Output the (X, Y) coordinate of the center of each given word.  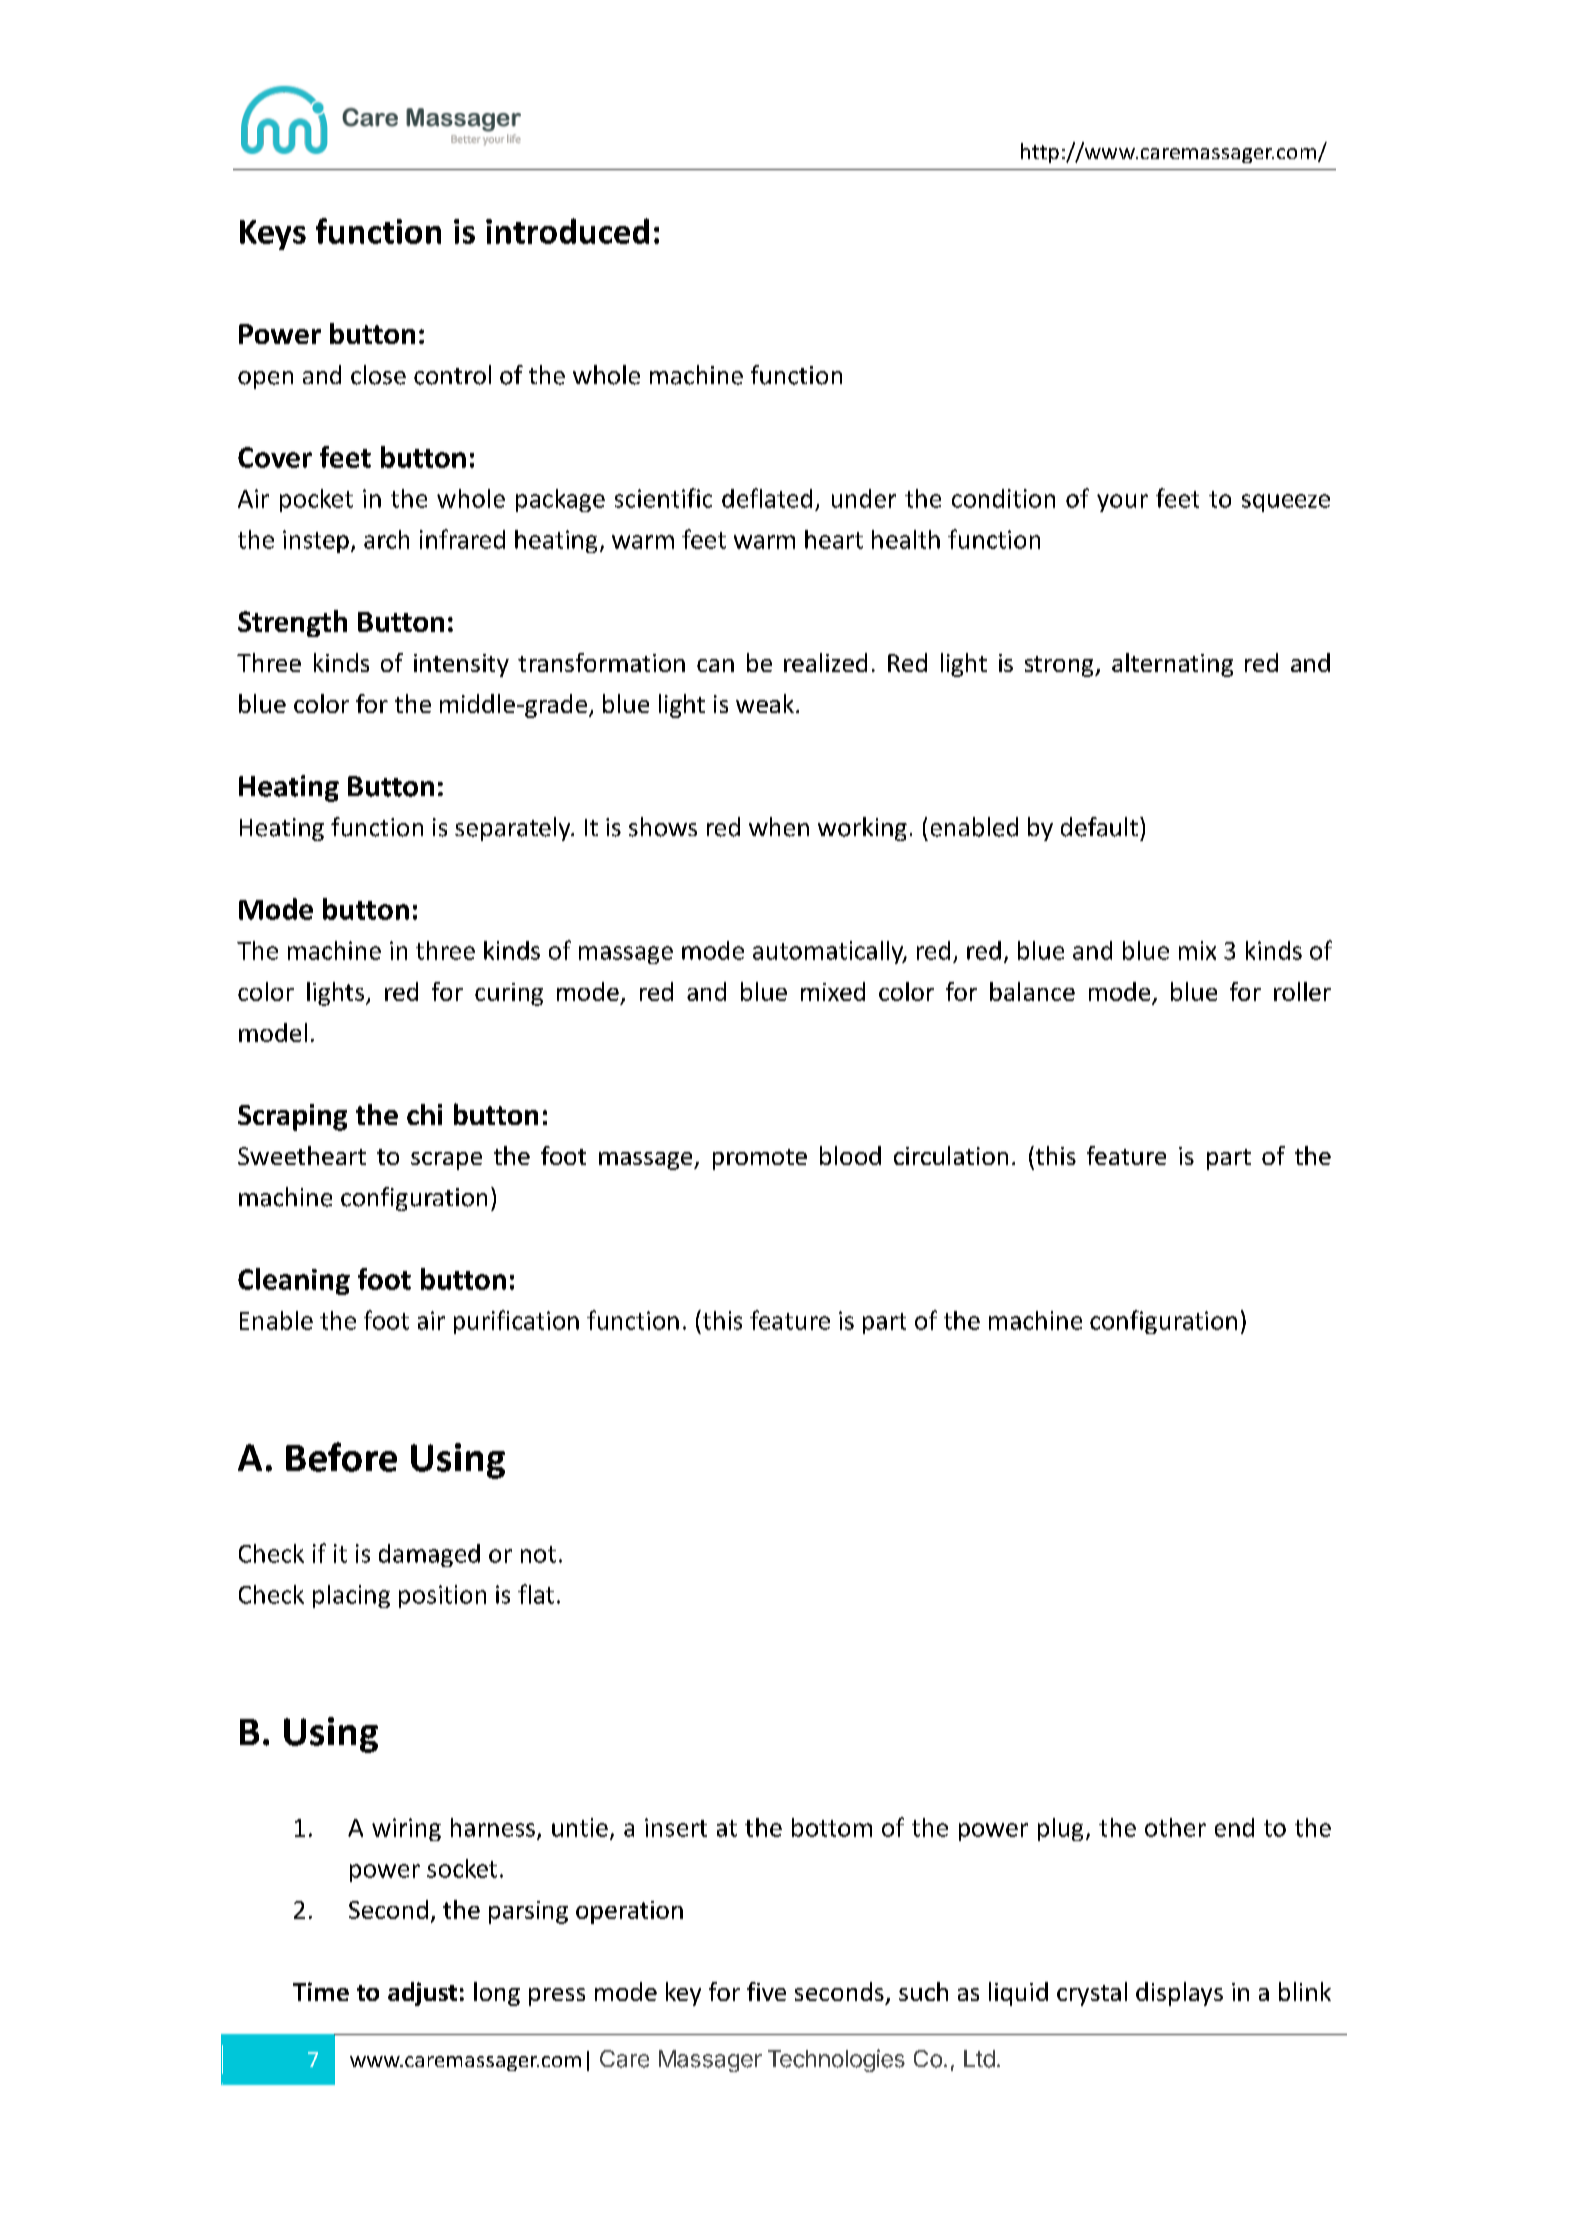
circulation (951, 1155)
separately (514, 829)
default (1099, 827)
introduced (567, 231)
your (1122, 503)
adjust (422, 1994)
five (766, 1991)
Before (341, 1457)
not (538, 1554)
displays (1179, 1994)
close (378, 375)
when (779, 827)
